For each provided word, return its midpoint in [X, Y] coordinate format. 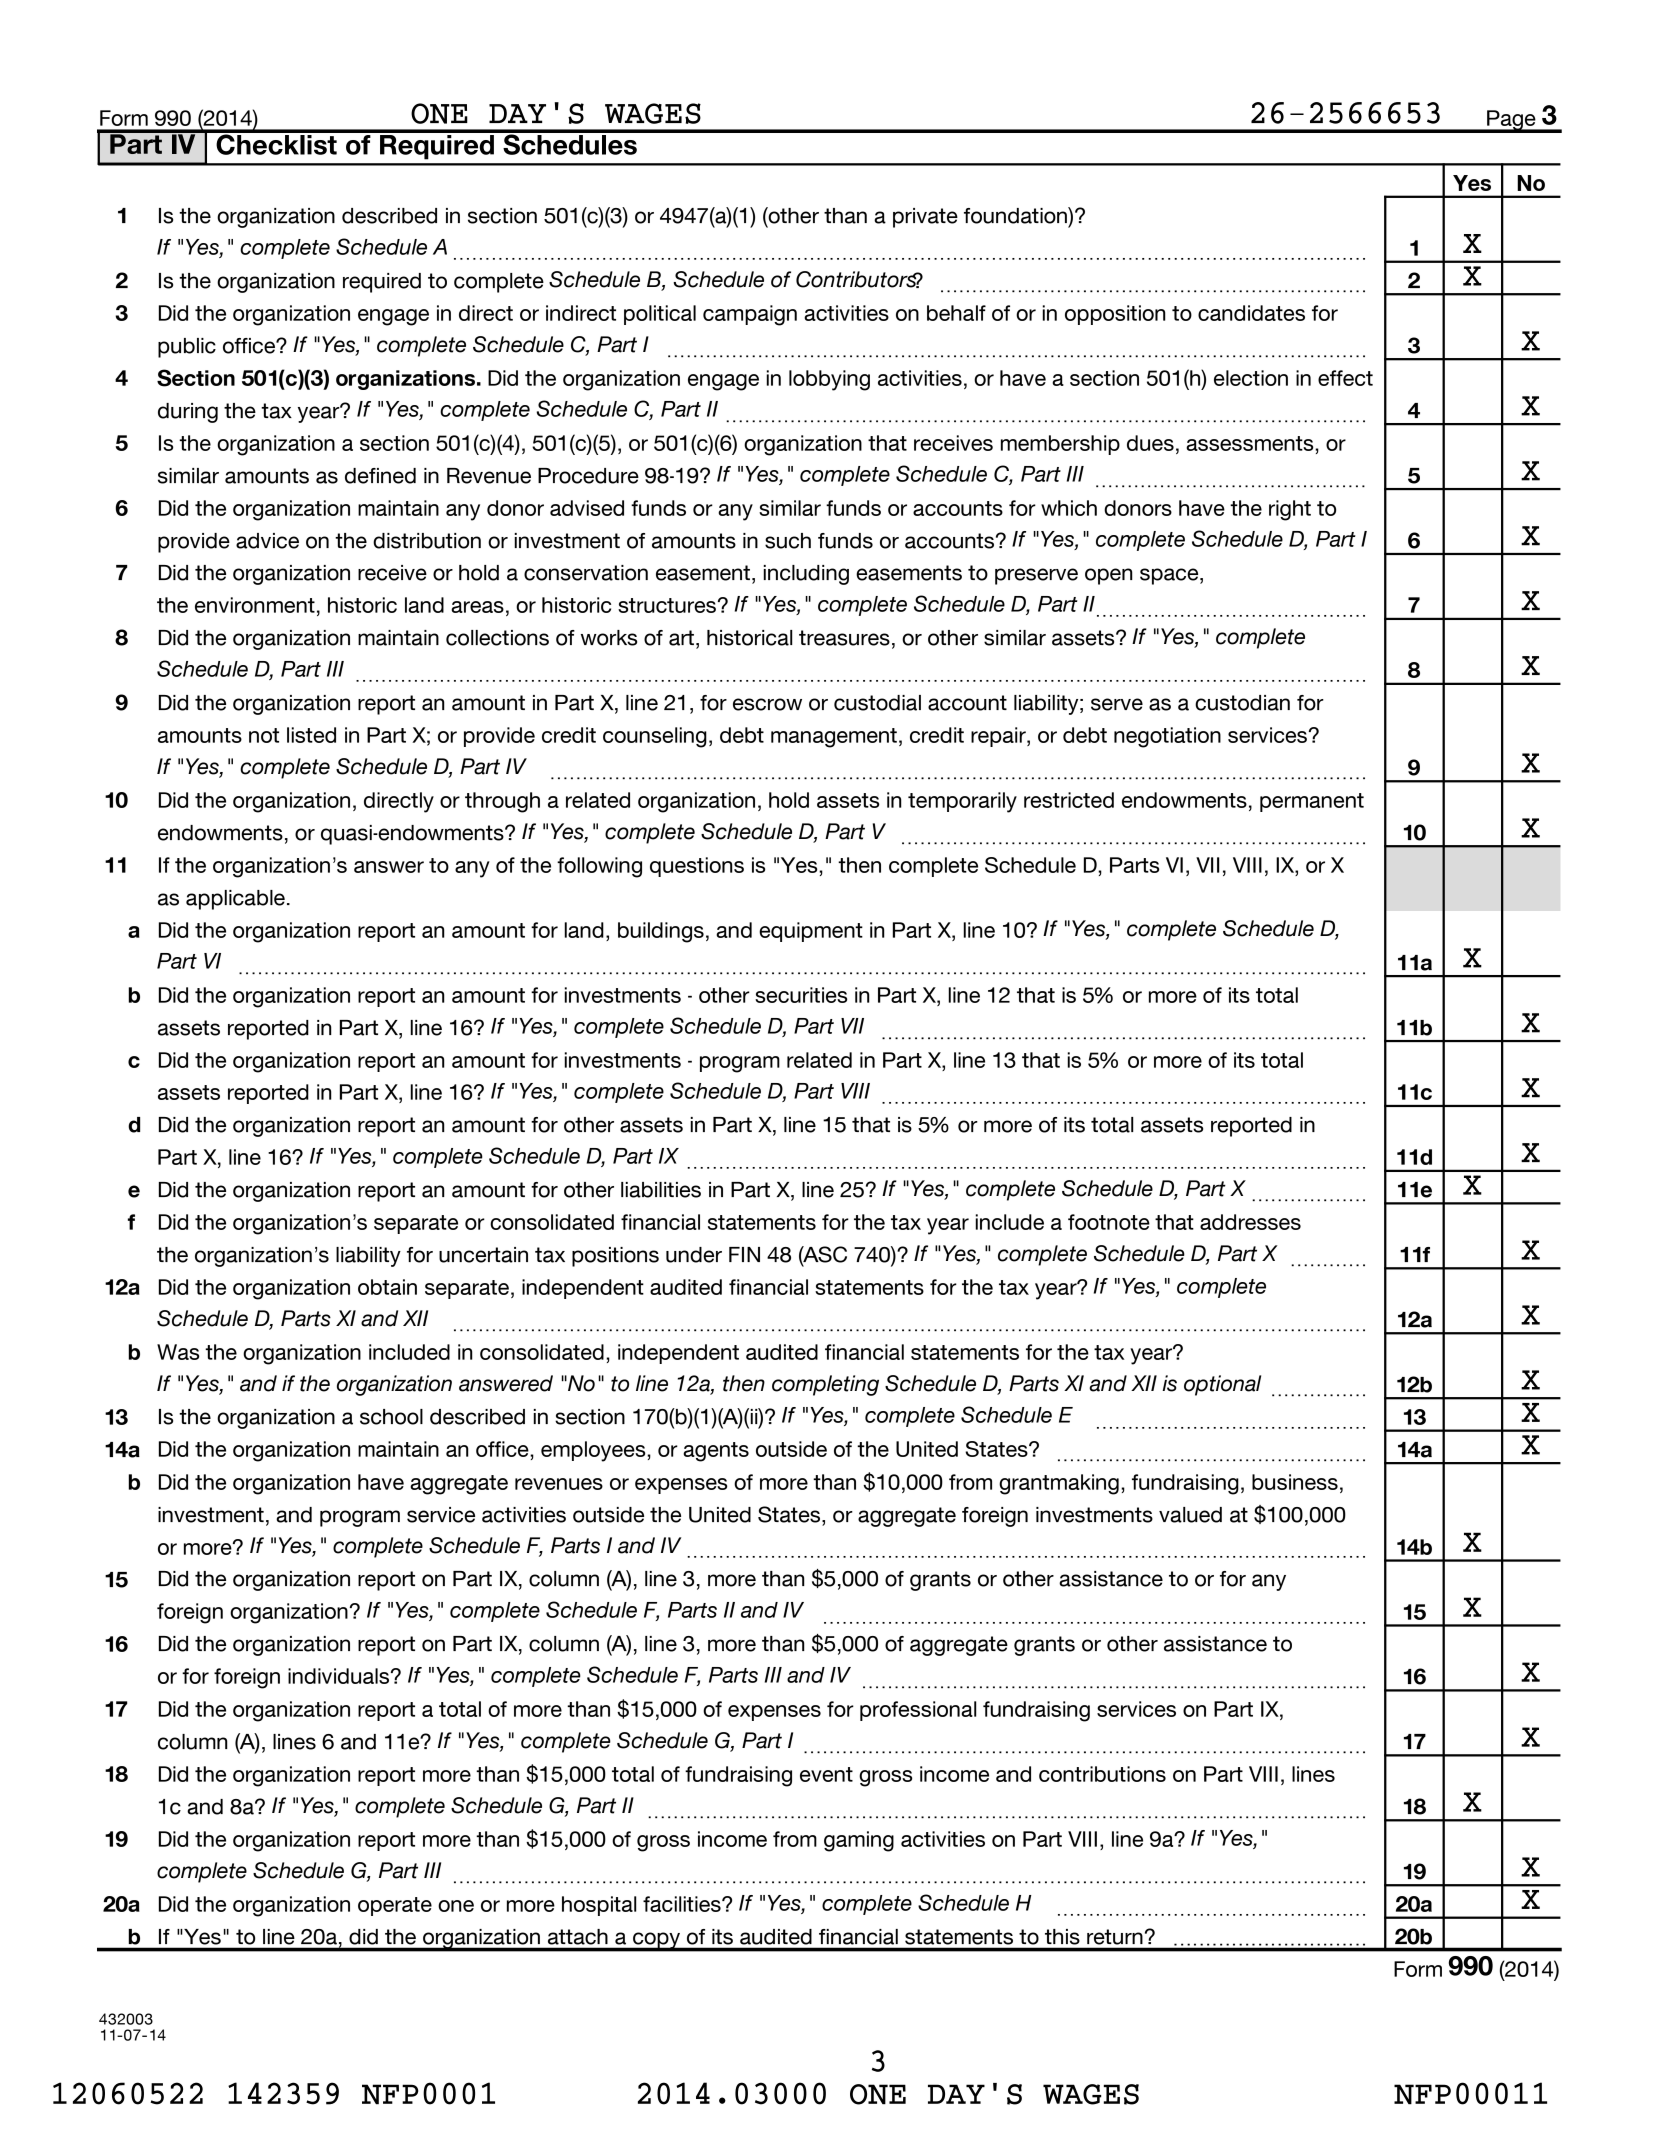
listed [311, 735]
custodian [1242, 703]
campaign [750, 315]
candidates [1251, 313]
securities [801, 995]
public [187, 348]
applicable [235, 900]
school [391, 1417]
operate [395, 1906]
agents [716, 1452]
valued [1190, 1515]
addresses [1250, 1222]
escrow [767, 704]
